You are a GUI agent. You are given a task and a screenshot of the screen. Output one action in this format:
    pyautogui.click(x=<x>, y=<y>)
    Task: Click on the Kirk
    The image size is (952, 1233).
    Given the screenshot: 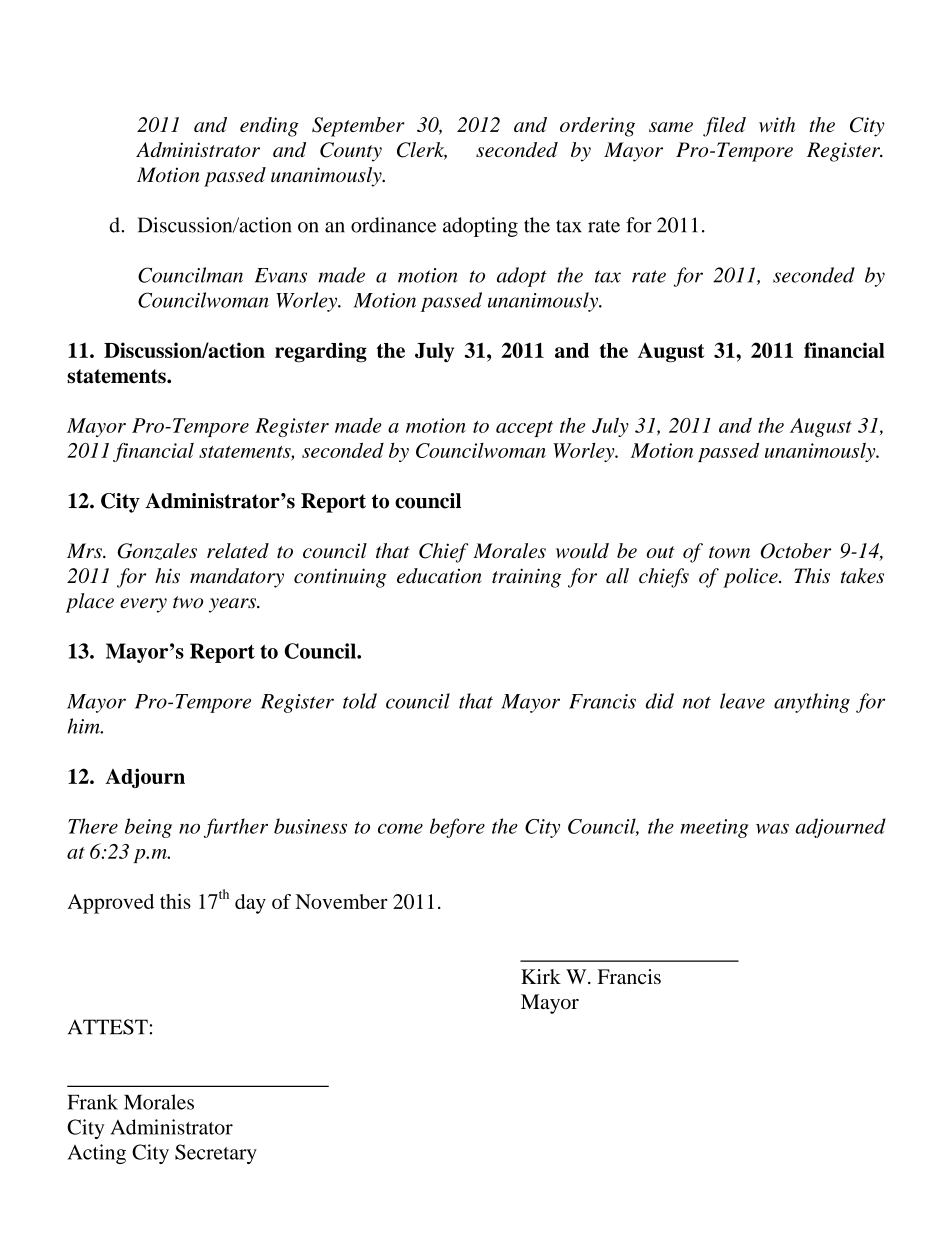 What is the action you would take?
    pyautogui.click(x=541, y=976)
